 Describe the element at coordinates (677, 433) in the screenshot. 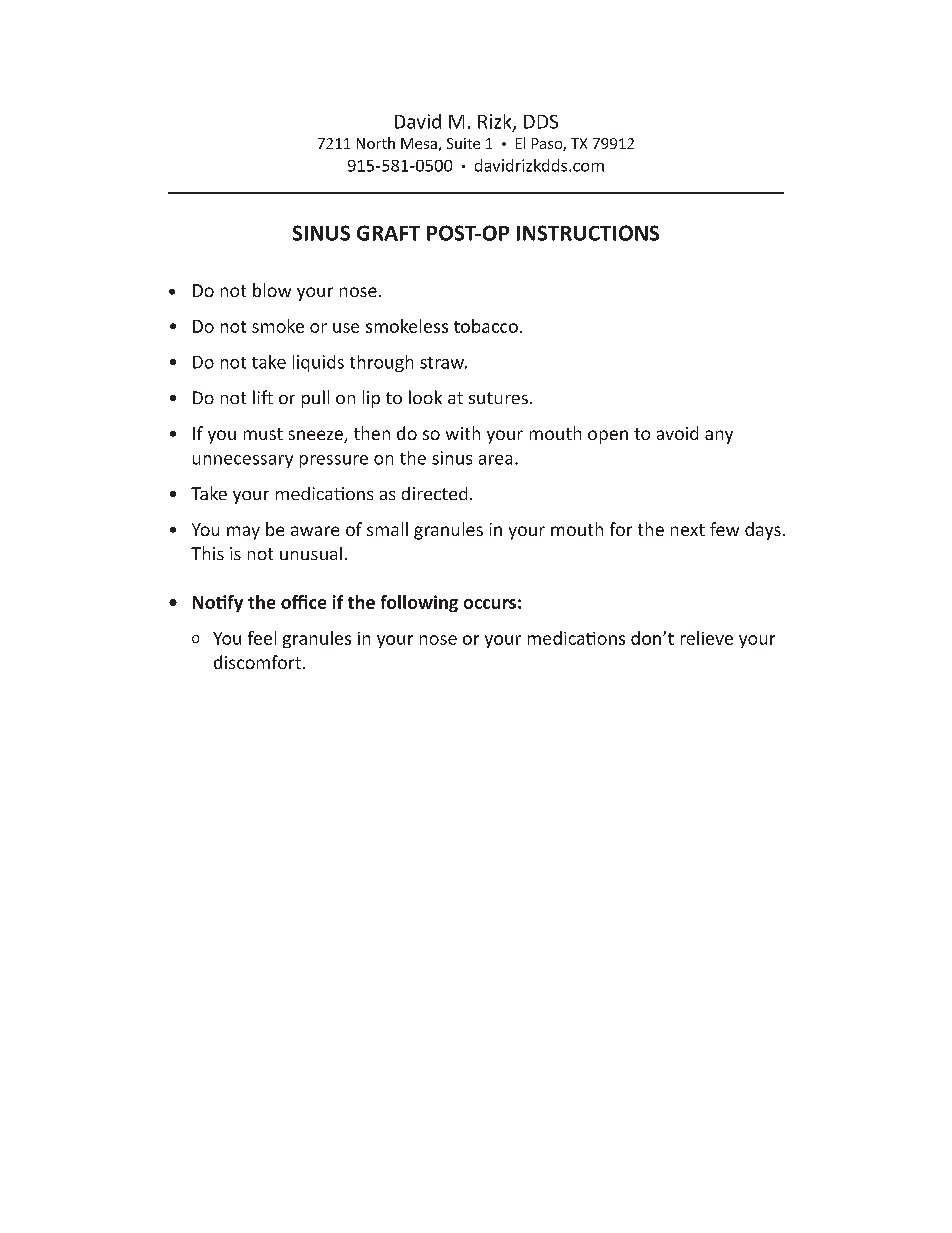

I see `avoid` at that location.
